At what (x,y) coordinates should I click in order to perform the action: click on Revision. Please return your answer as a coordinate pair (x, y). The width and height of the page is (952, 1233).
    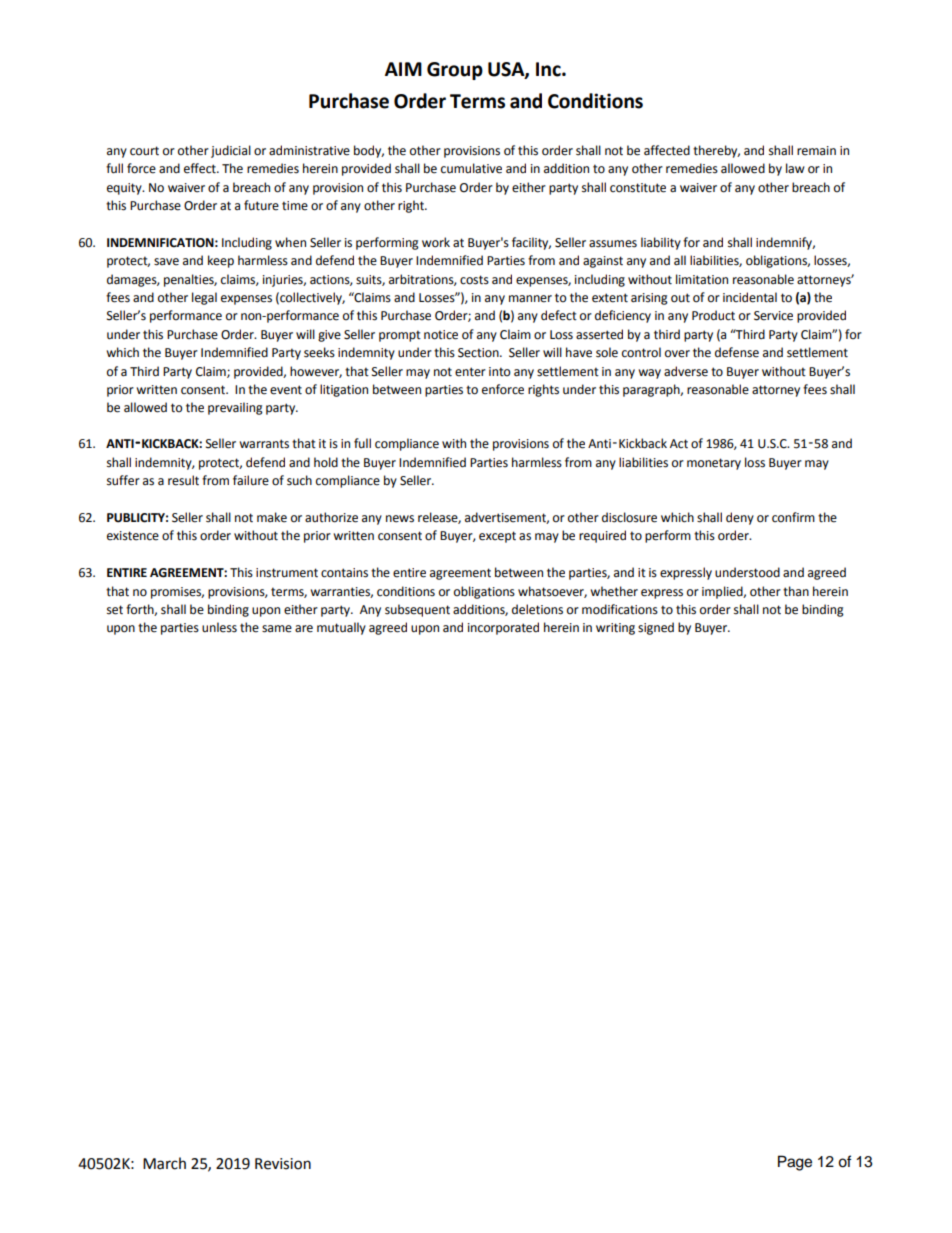
    Looking at the image, I should click on (283, 1164).
